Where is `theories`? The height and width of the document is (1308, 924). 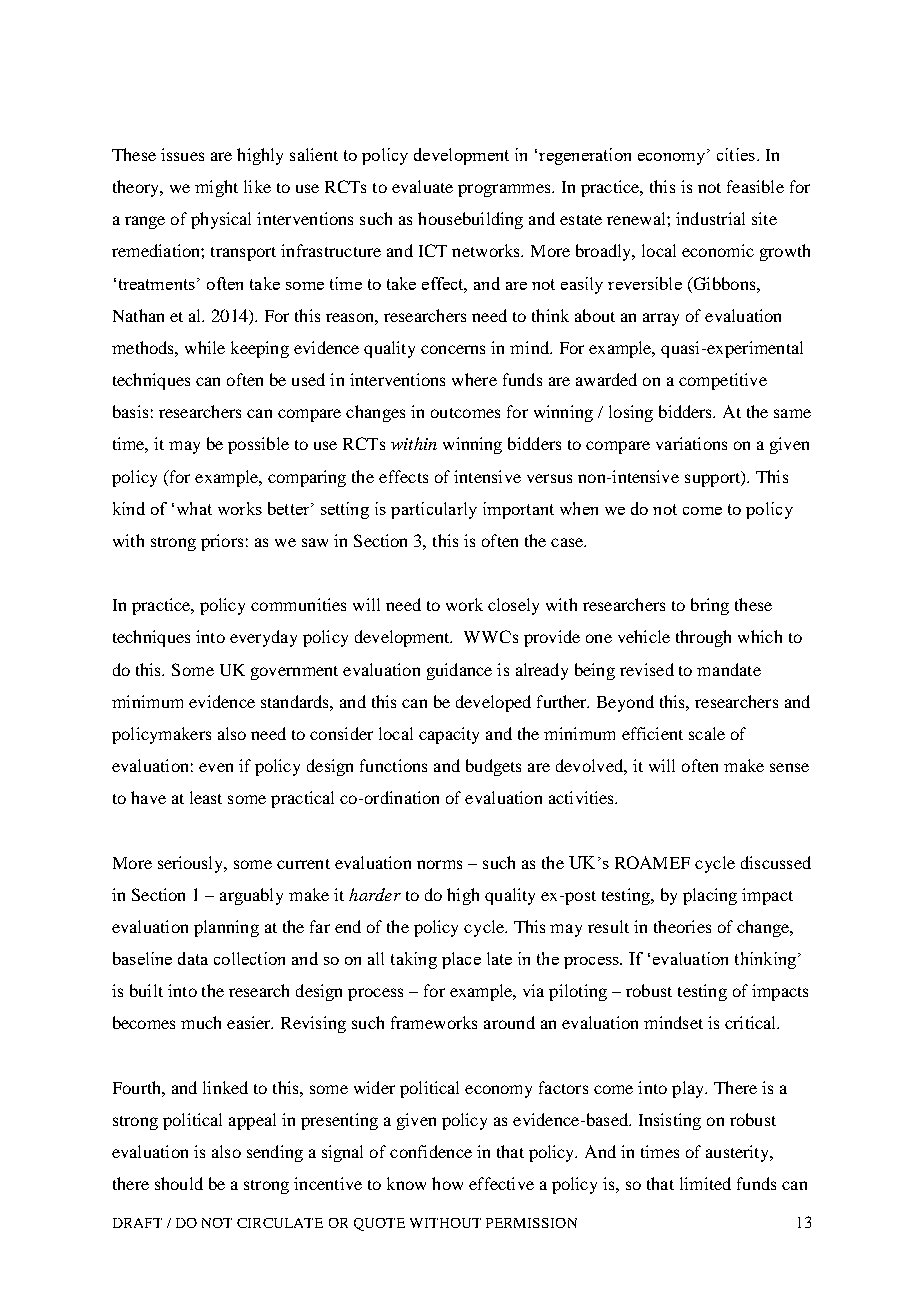 theories is located at coordinates (682, 926).
